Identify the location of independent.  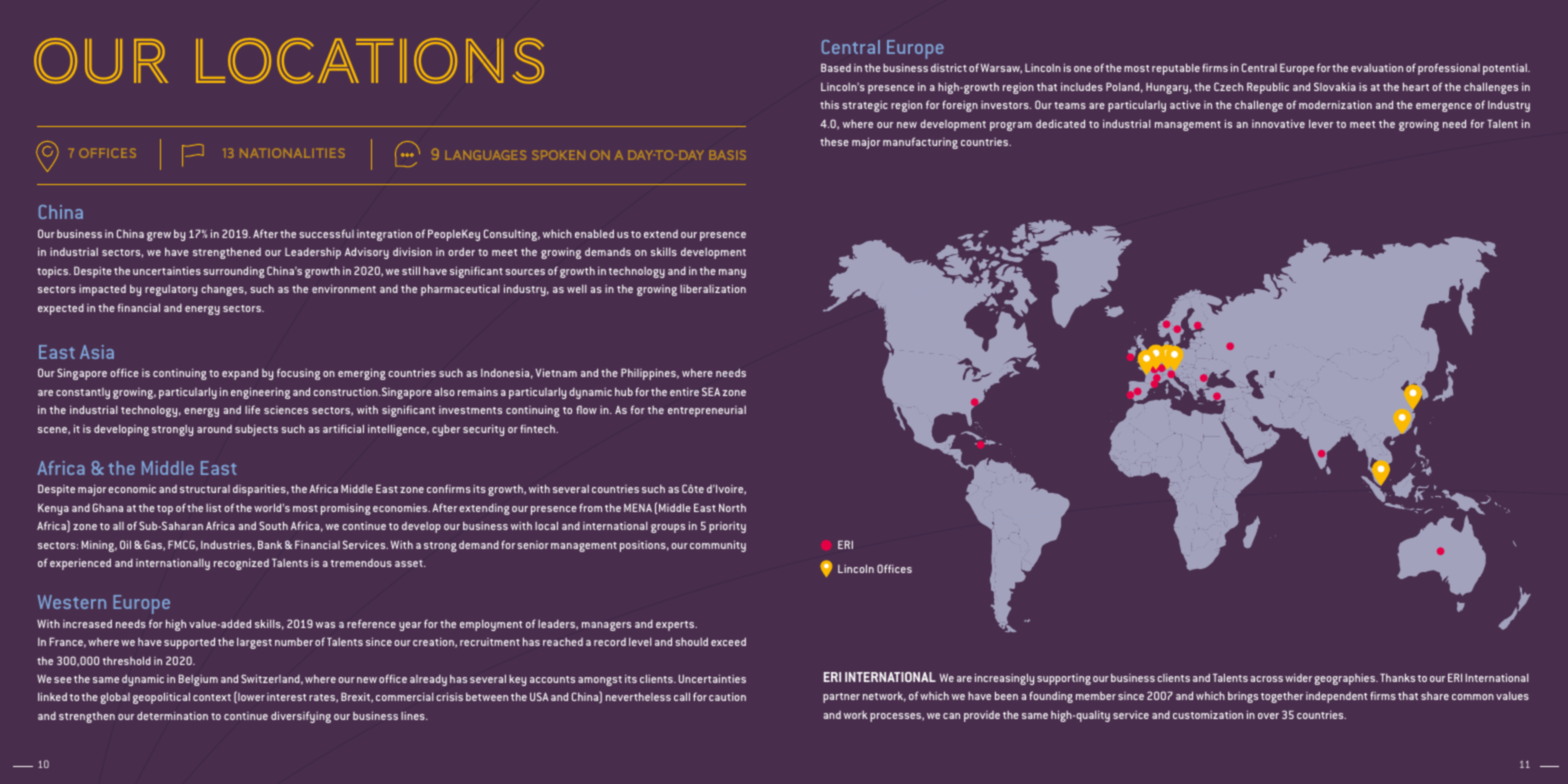
(1336, 697).
